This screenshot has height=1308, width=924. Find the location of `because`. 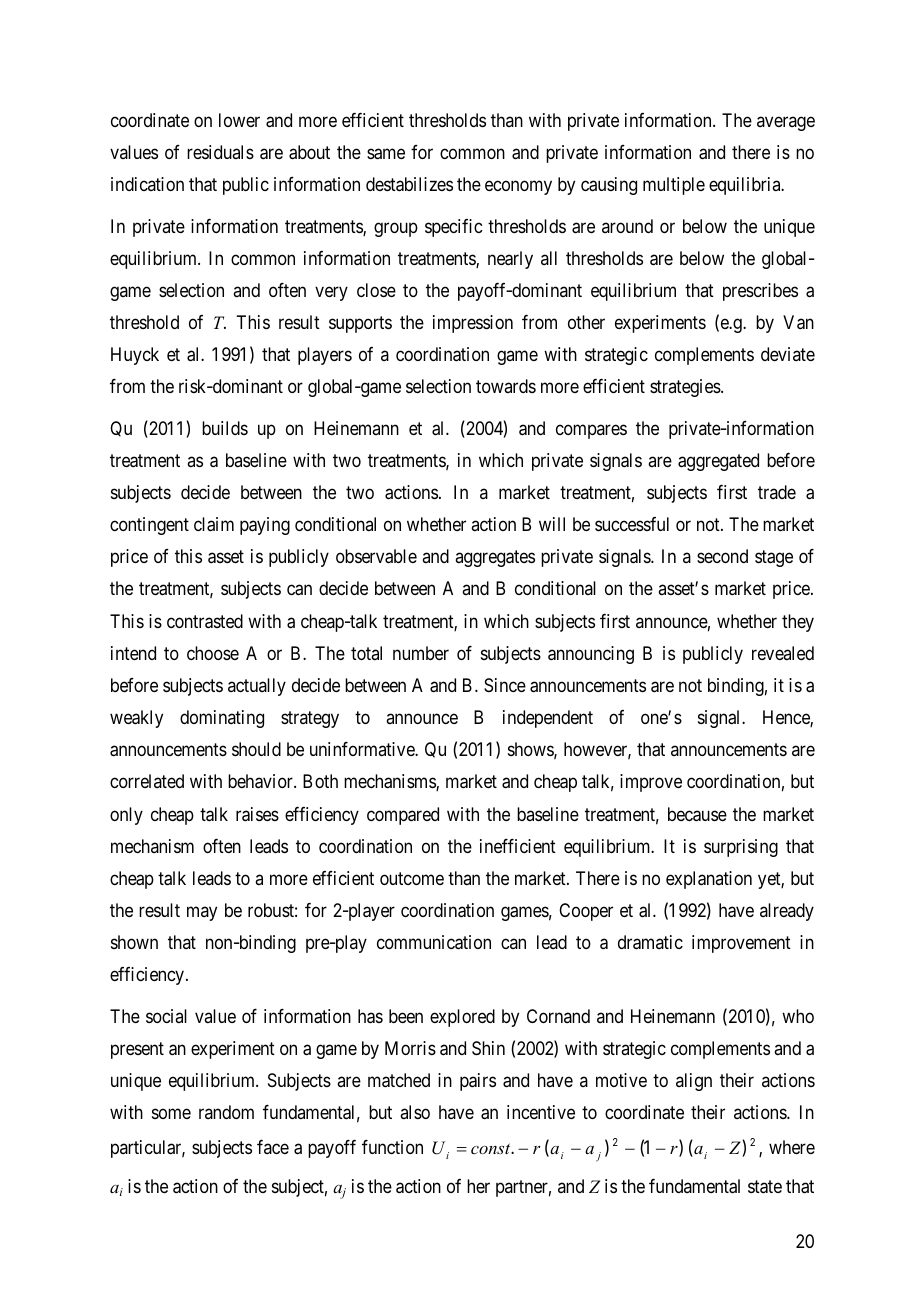

because is located at coordinates (697, 814).
